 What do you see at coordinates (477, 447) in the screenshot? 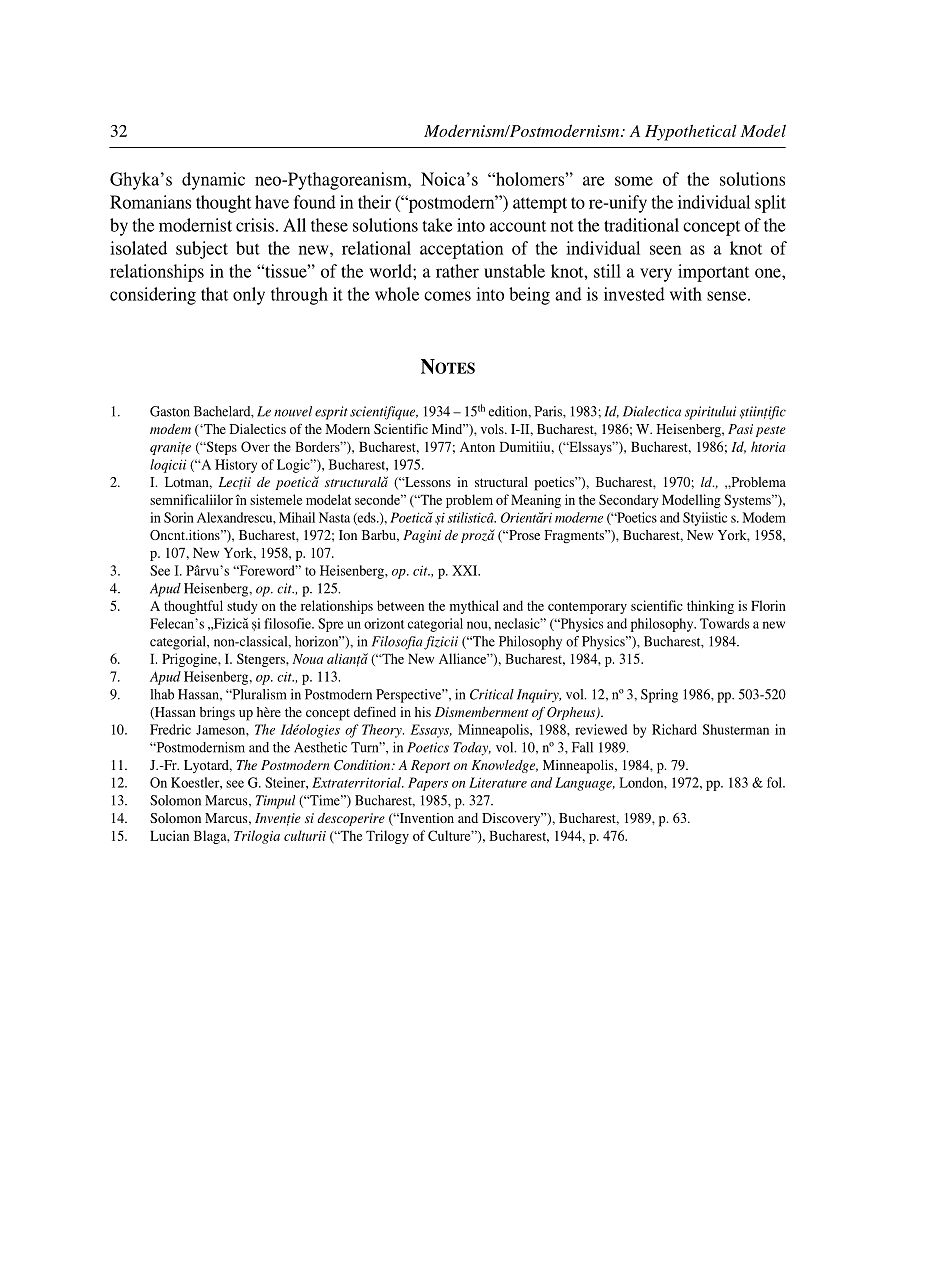
I see `Anton` at bounding box center [477, 447].
